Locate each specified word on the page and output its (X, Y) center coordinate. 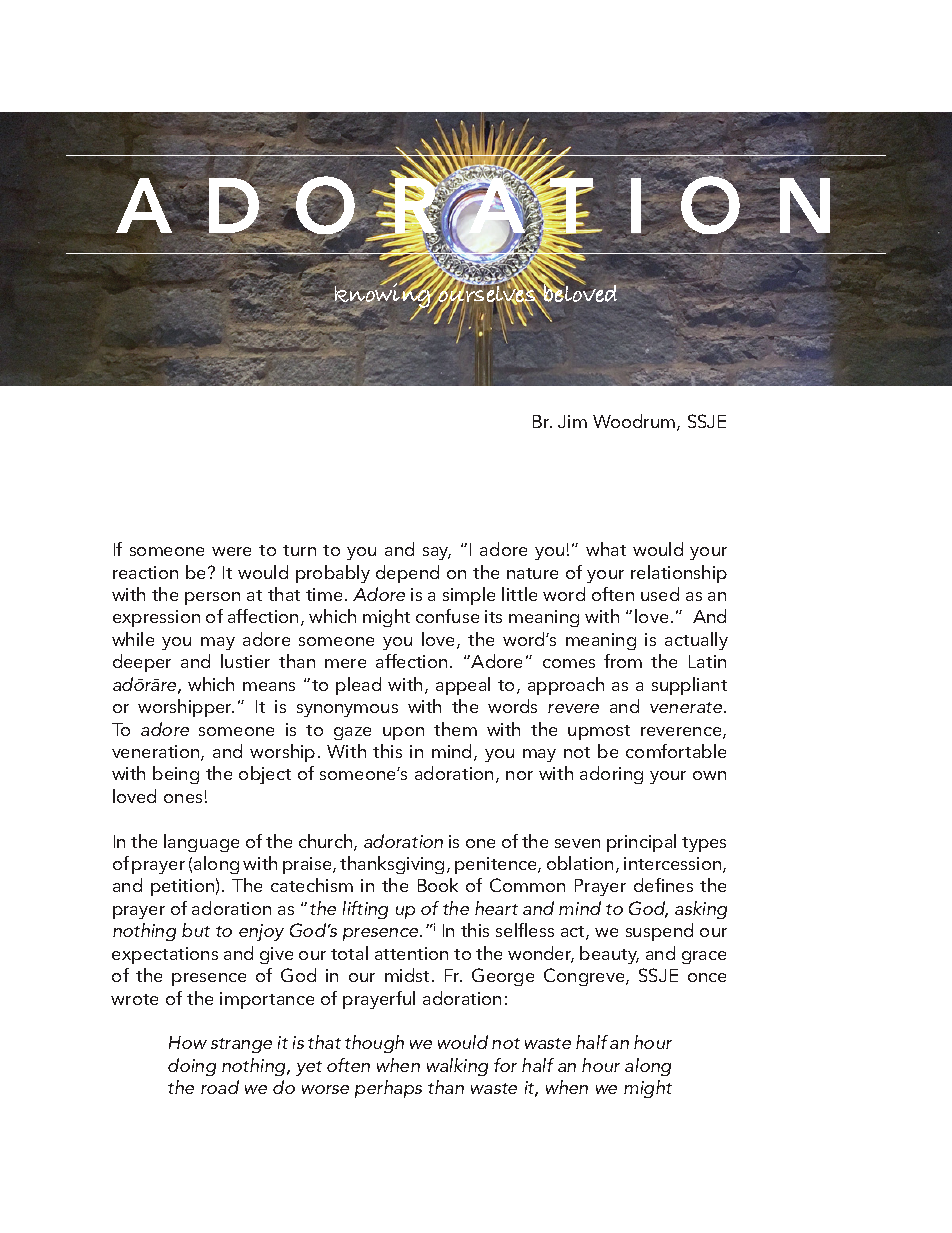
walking (457, 1067)
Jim (572, 421)
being (176, 775)
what (606, 549)
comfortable (676, 751)
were (231, 551)
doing (192, 1067)
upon (403, 733)
